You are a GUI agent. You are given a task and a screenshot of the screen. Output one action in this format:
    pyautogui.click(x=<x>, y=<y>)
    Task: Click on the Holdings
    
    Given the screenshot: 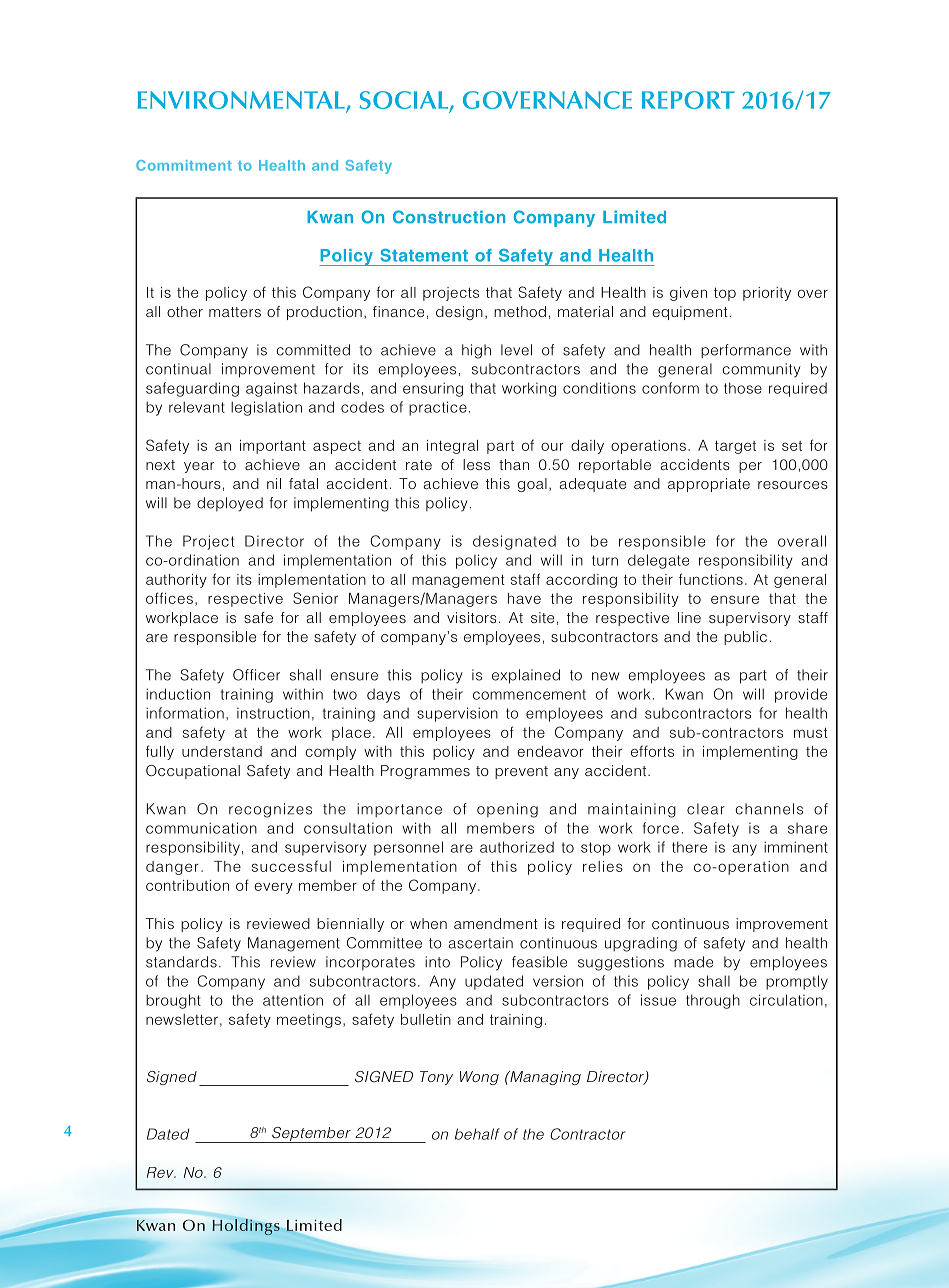 What is the action you would take?
    pyautogui.click(x=246, y=1227)
